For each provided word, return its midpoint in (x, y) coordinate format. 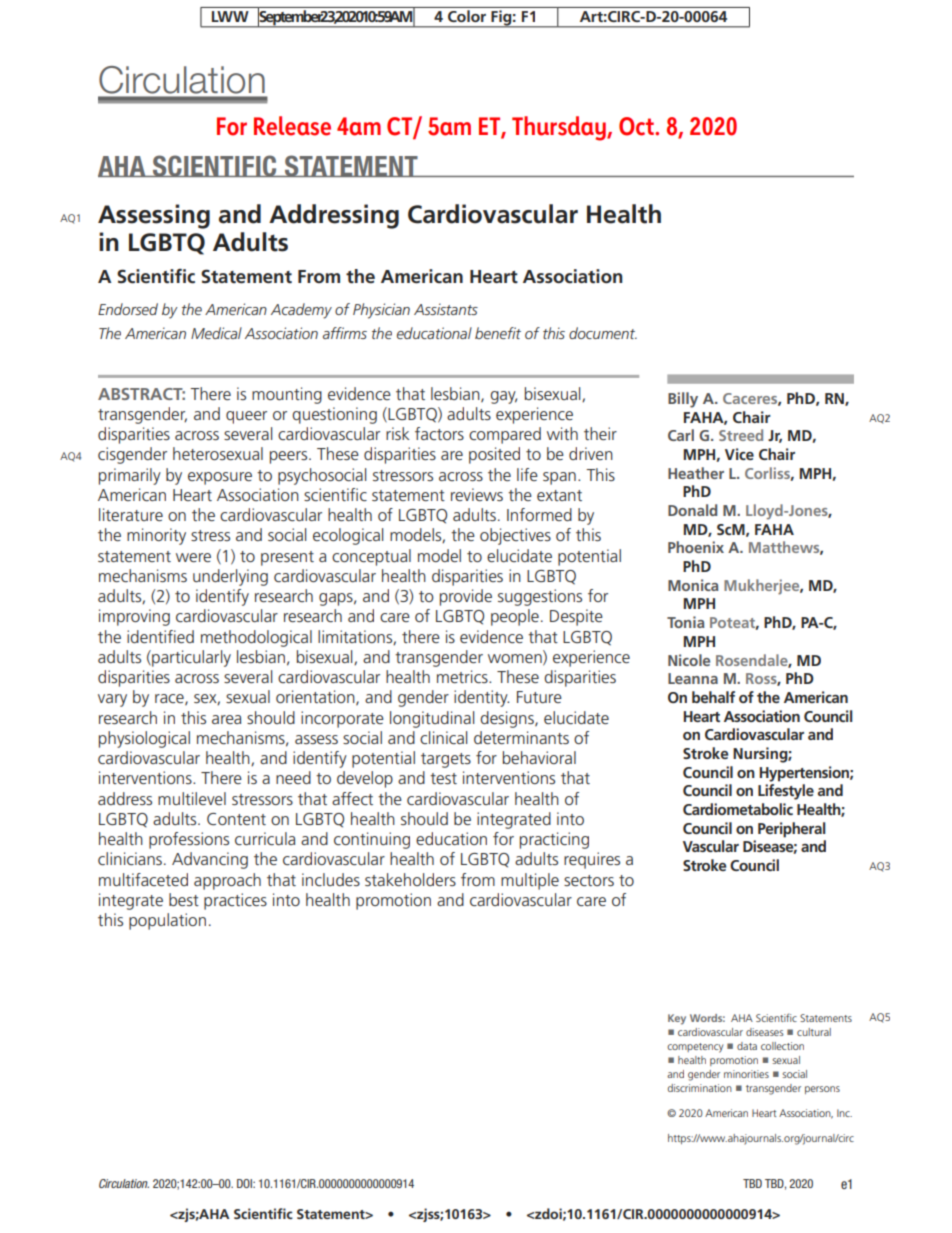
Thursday (560, 128)
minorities (746, 1074)
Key (677, 1019)
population (167, 921)
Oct (637, 126)
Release (292, 126)
